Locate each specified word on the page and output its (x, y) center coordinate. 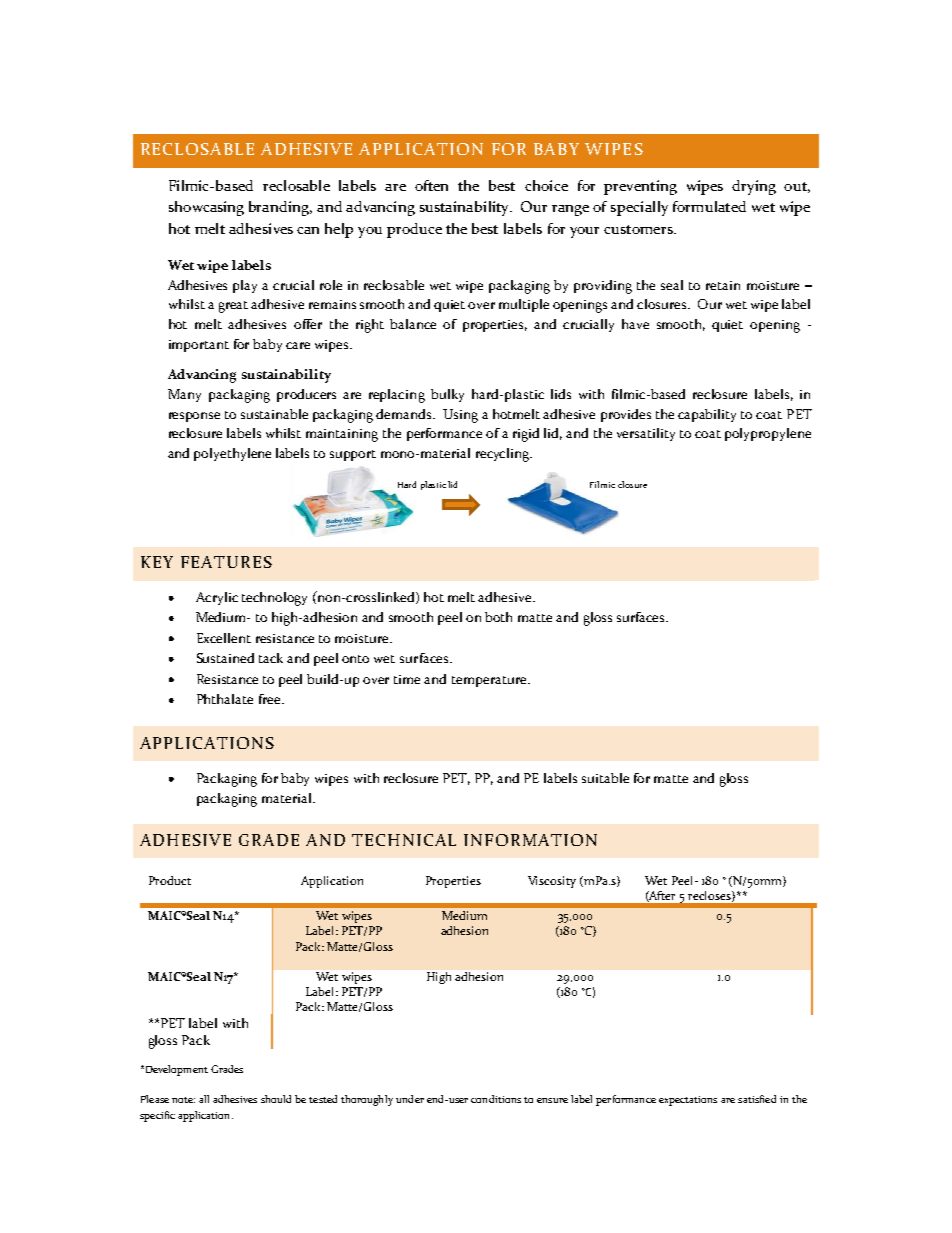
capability (707, 415)
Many (184, 395)
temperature (490, 681)
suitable (605, 778)
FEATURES (226, 562)
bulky (447, 395)
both (498, 617)
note (183, 1100)
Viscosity (552, 882)
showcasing (206, 208)
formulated (709, 206)
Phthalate (225, 699)
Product (170, 880)
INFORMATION (530, 840)
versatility (646, 434)
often (431, 185)
